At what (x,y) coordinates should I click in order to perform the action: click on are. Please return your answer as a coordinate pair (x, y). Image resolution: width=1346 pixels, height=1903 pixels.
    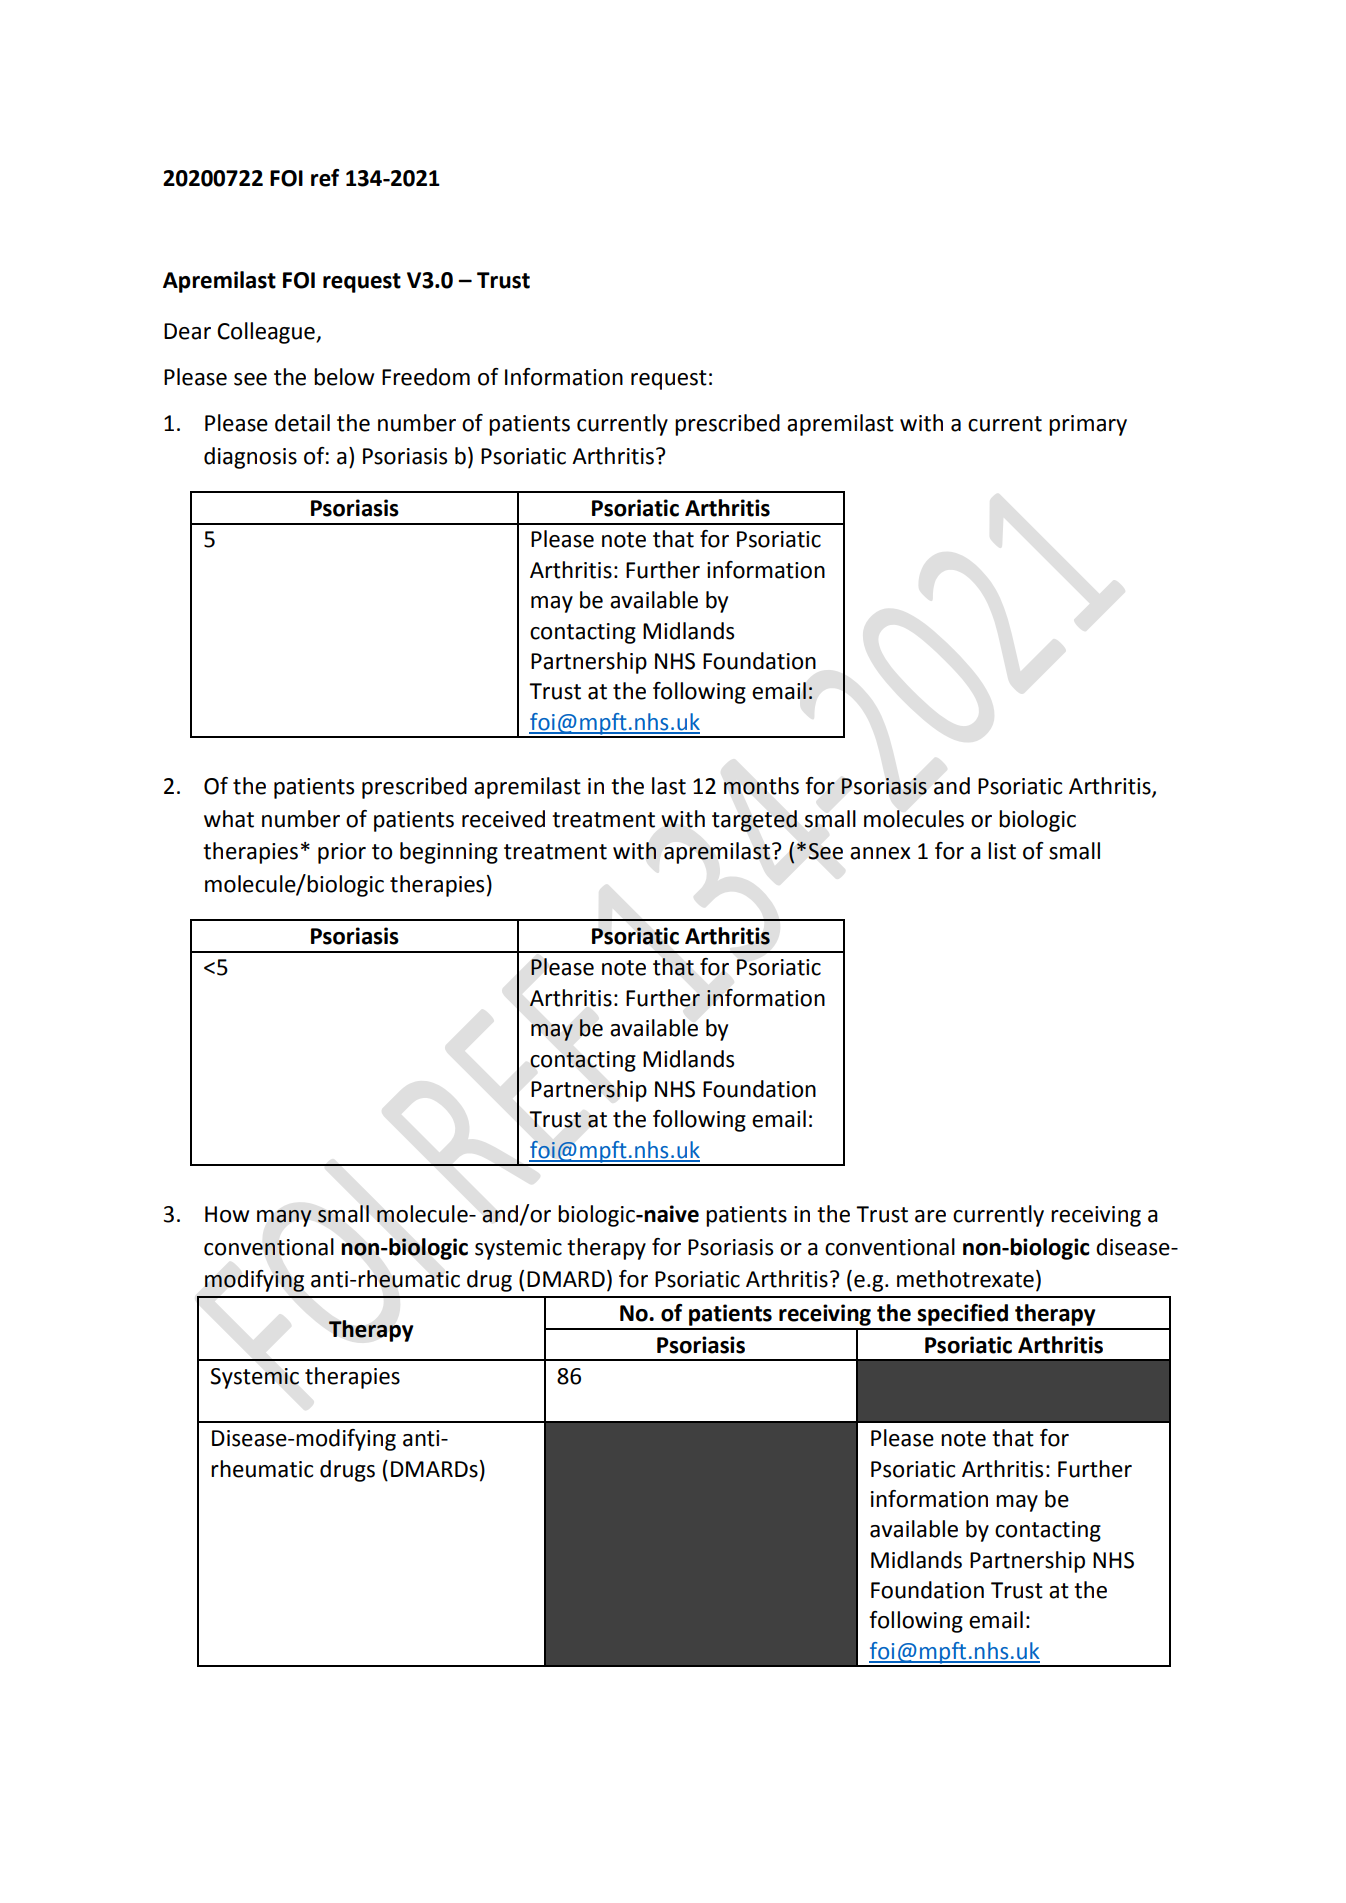
    Looking at the image, I should click on (930, 1216).
